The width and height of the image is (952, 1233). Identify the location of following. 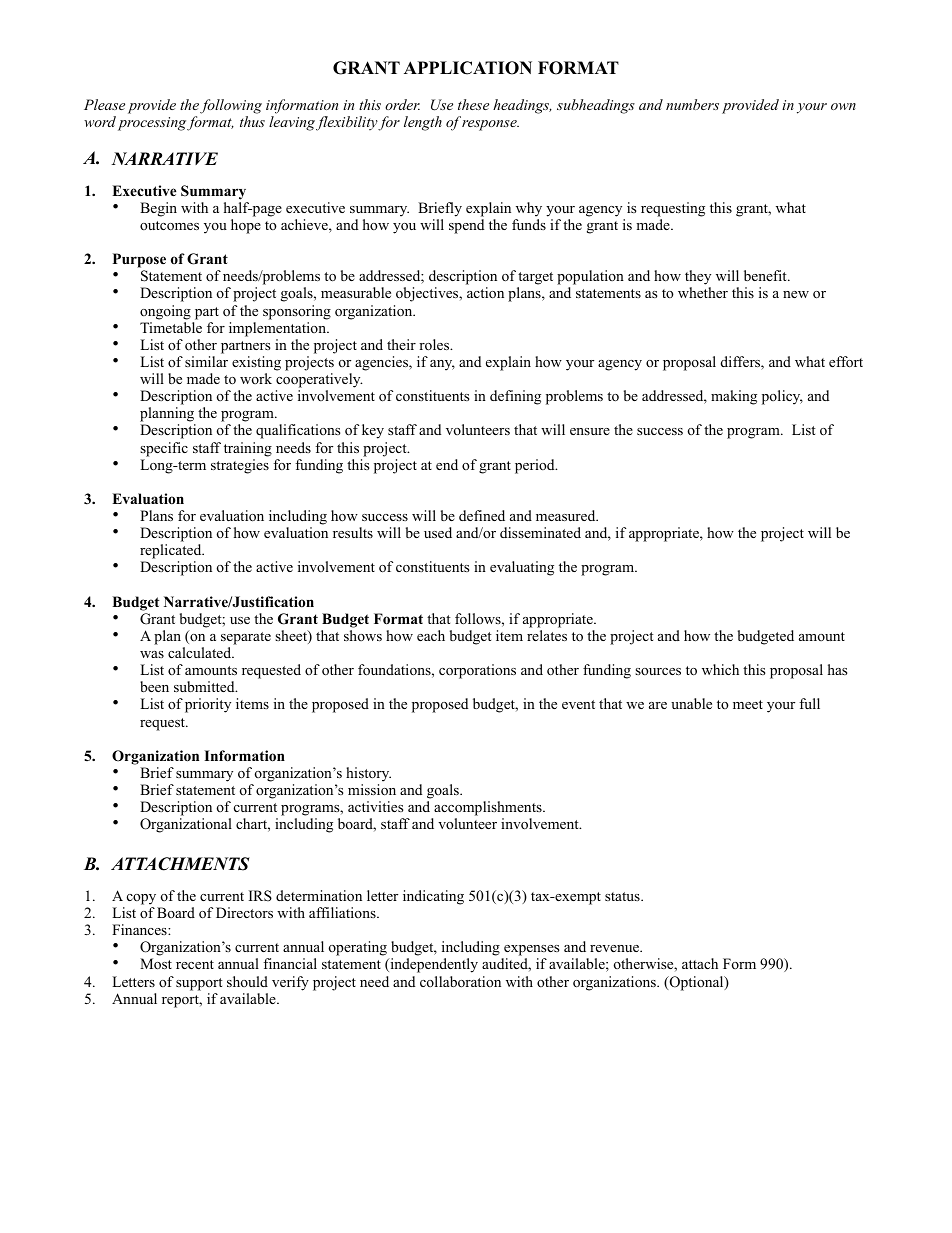
(231, 106).
